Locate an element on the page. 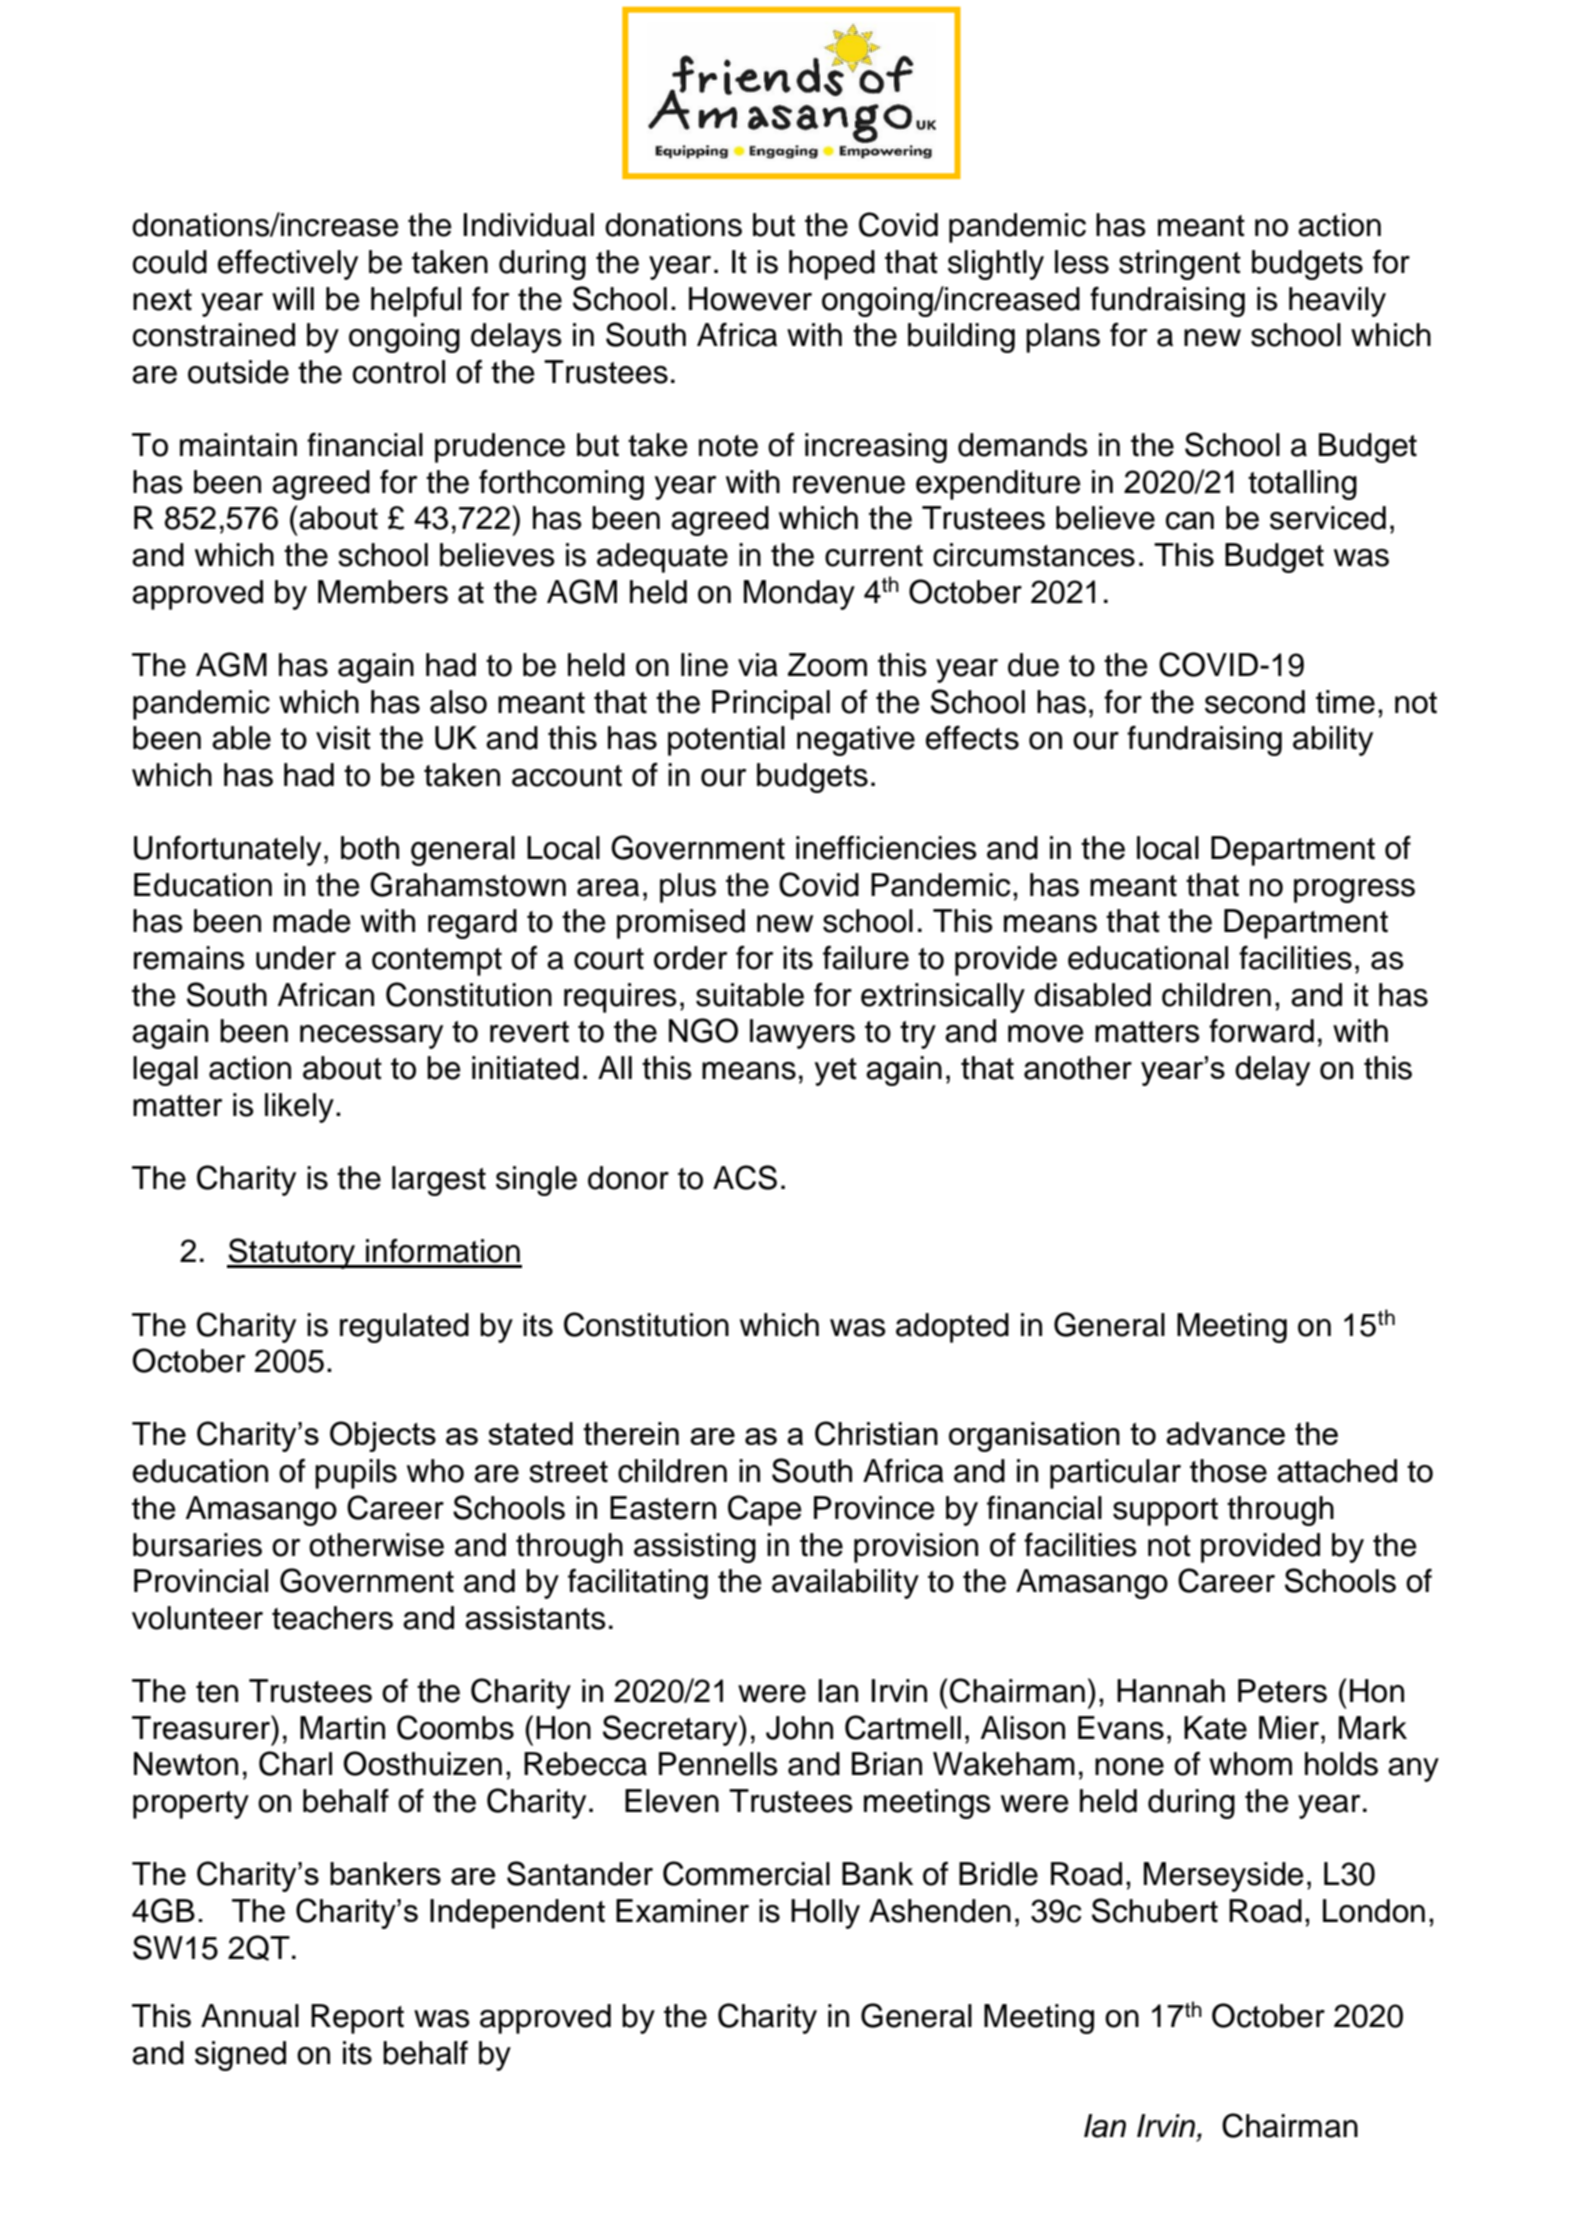 The image size is (1581, 2236). will is located at coordinates (293, 298).
